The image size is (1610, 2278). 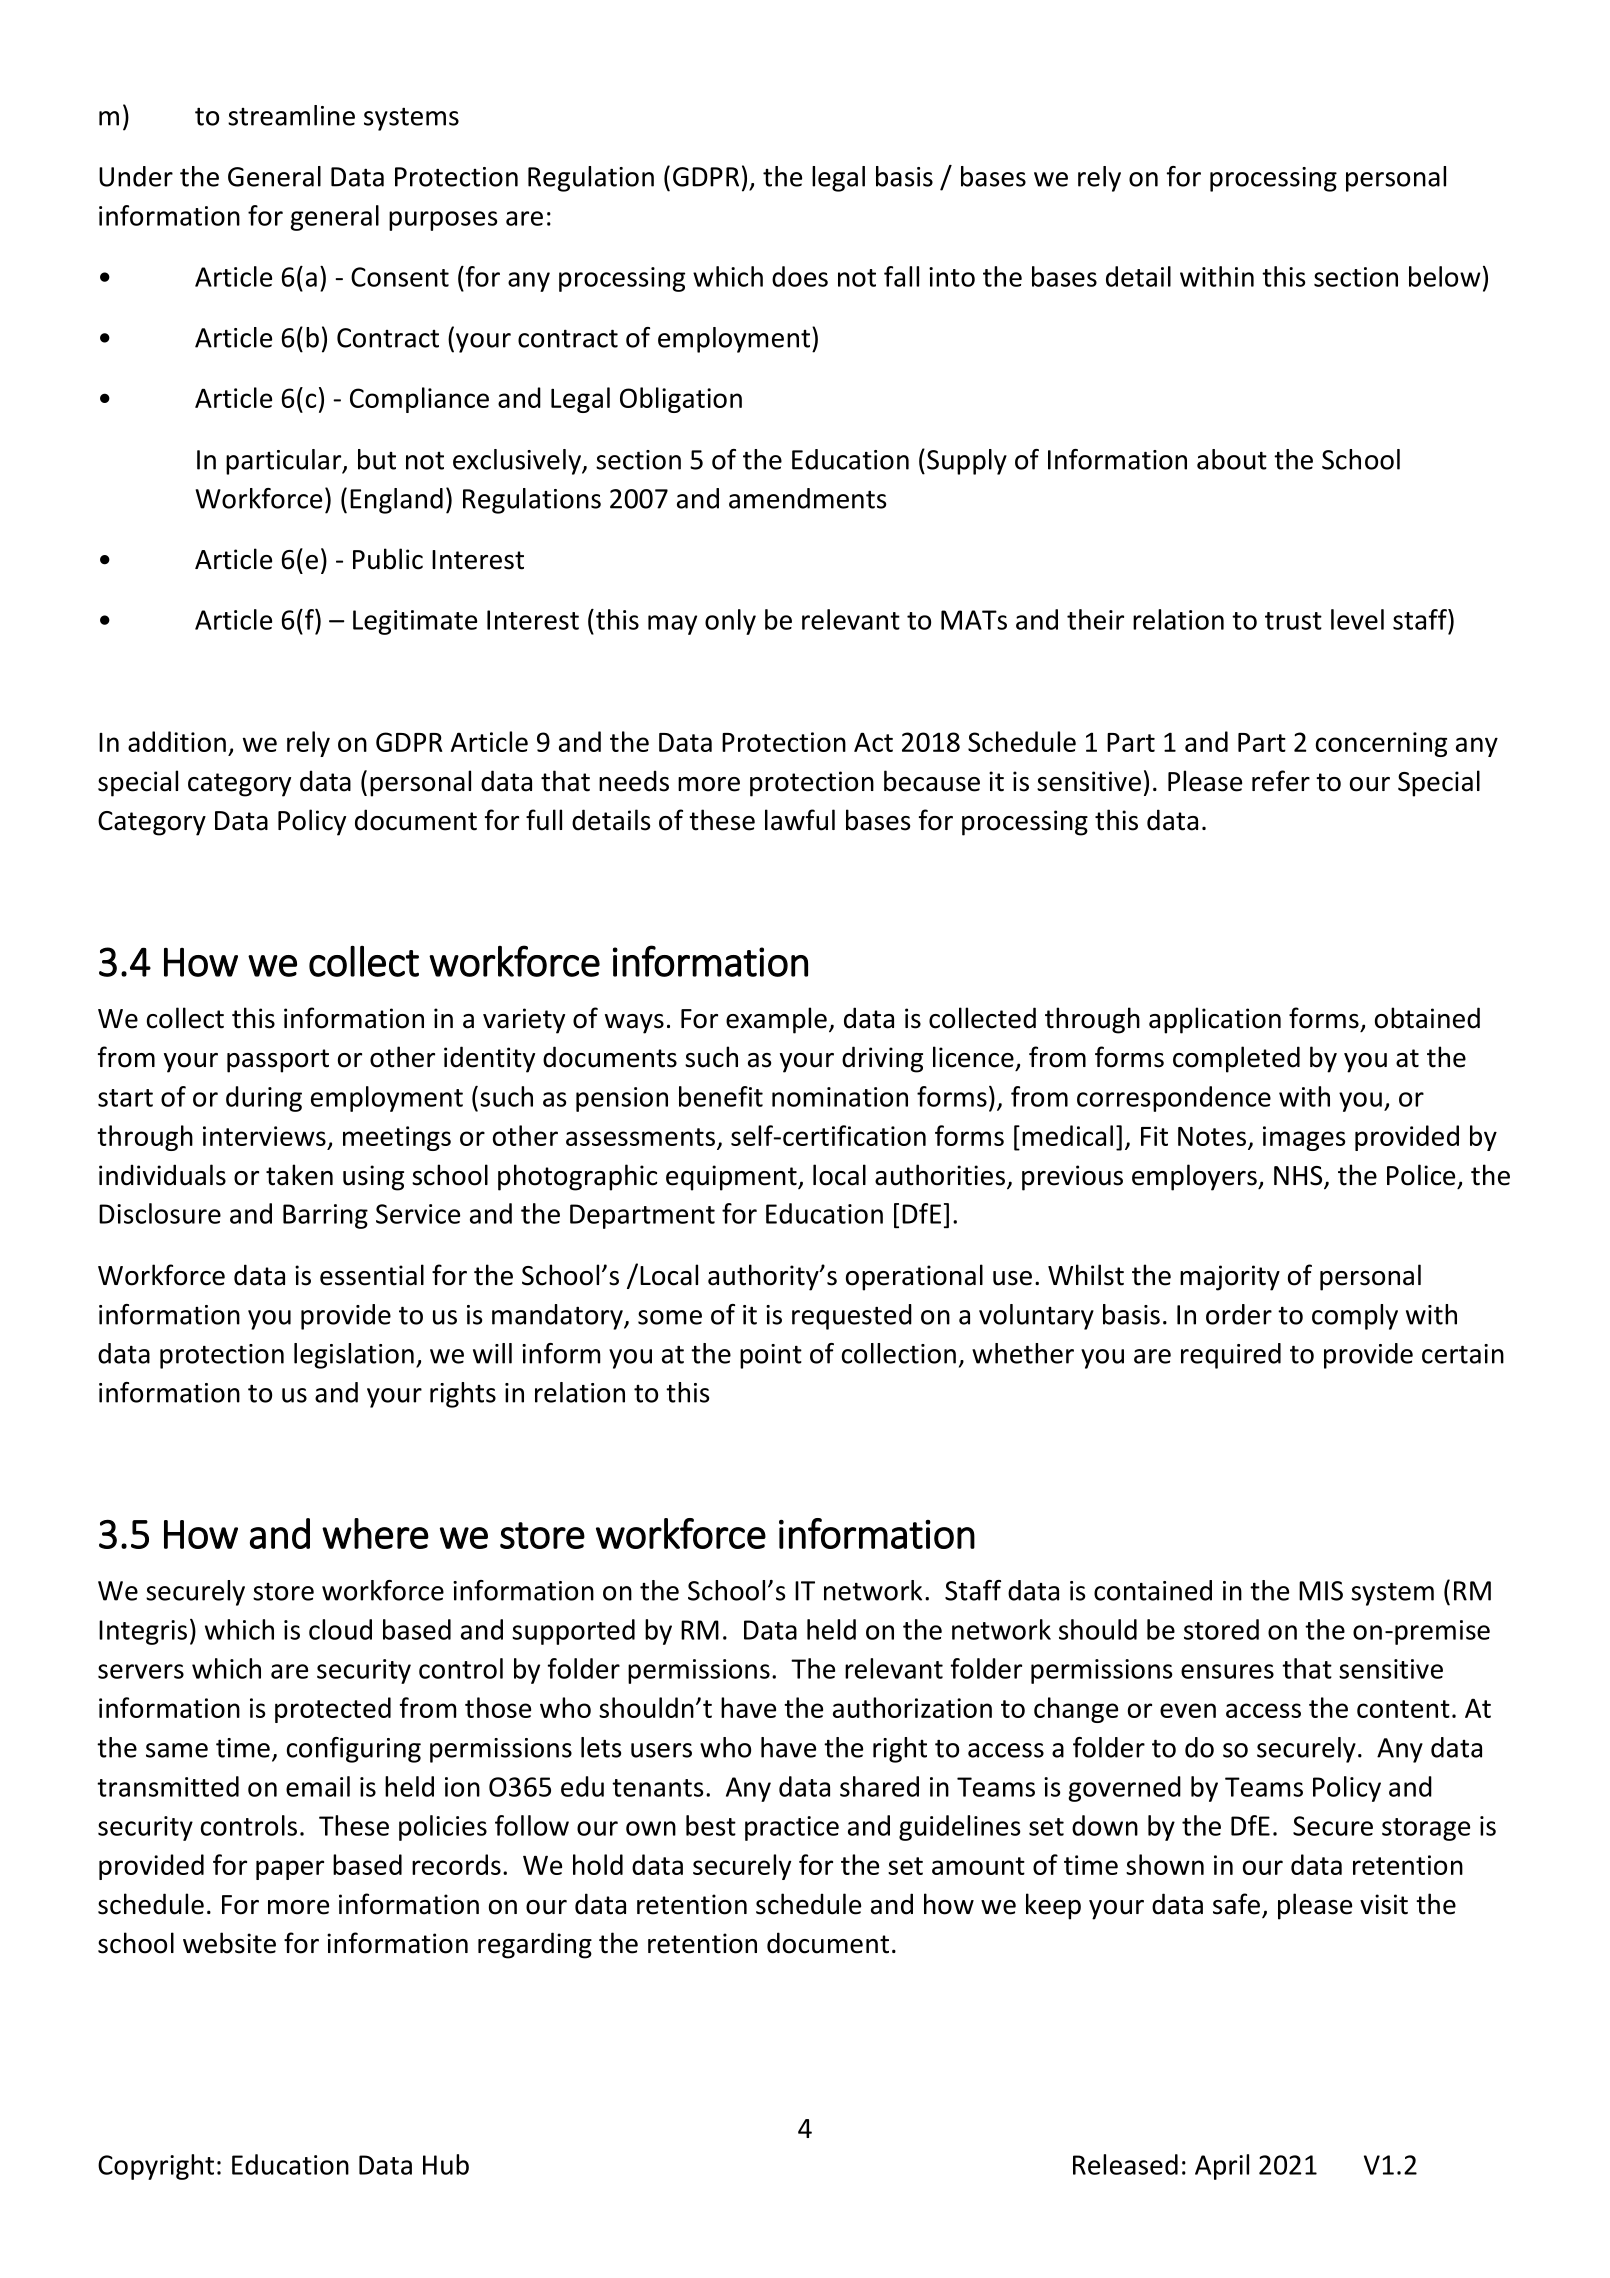 What do you see at coordinates (730, 622) in the image?
I see `only` at bounding box center [730, 622].
